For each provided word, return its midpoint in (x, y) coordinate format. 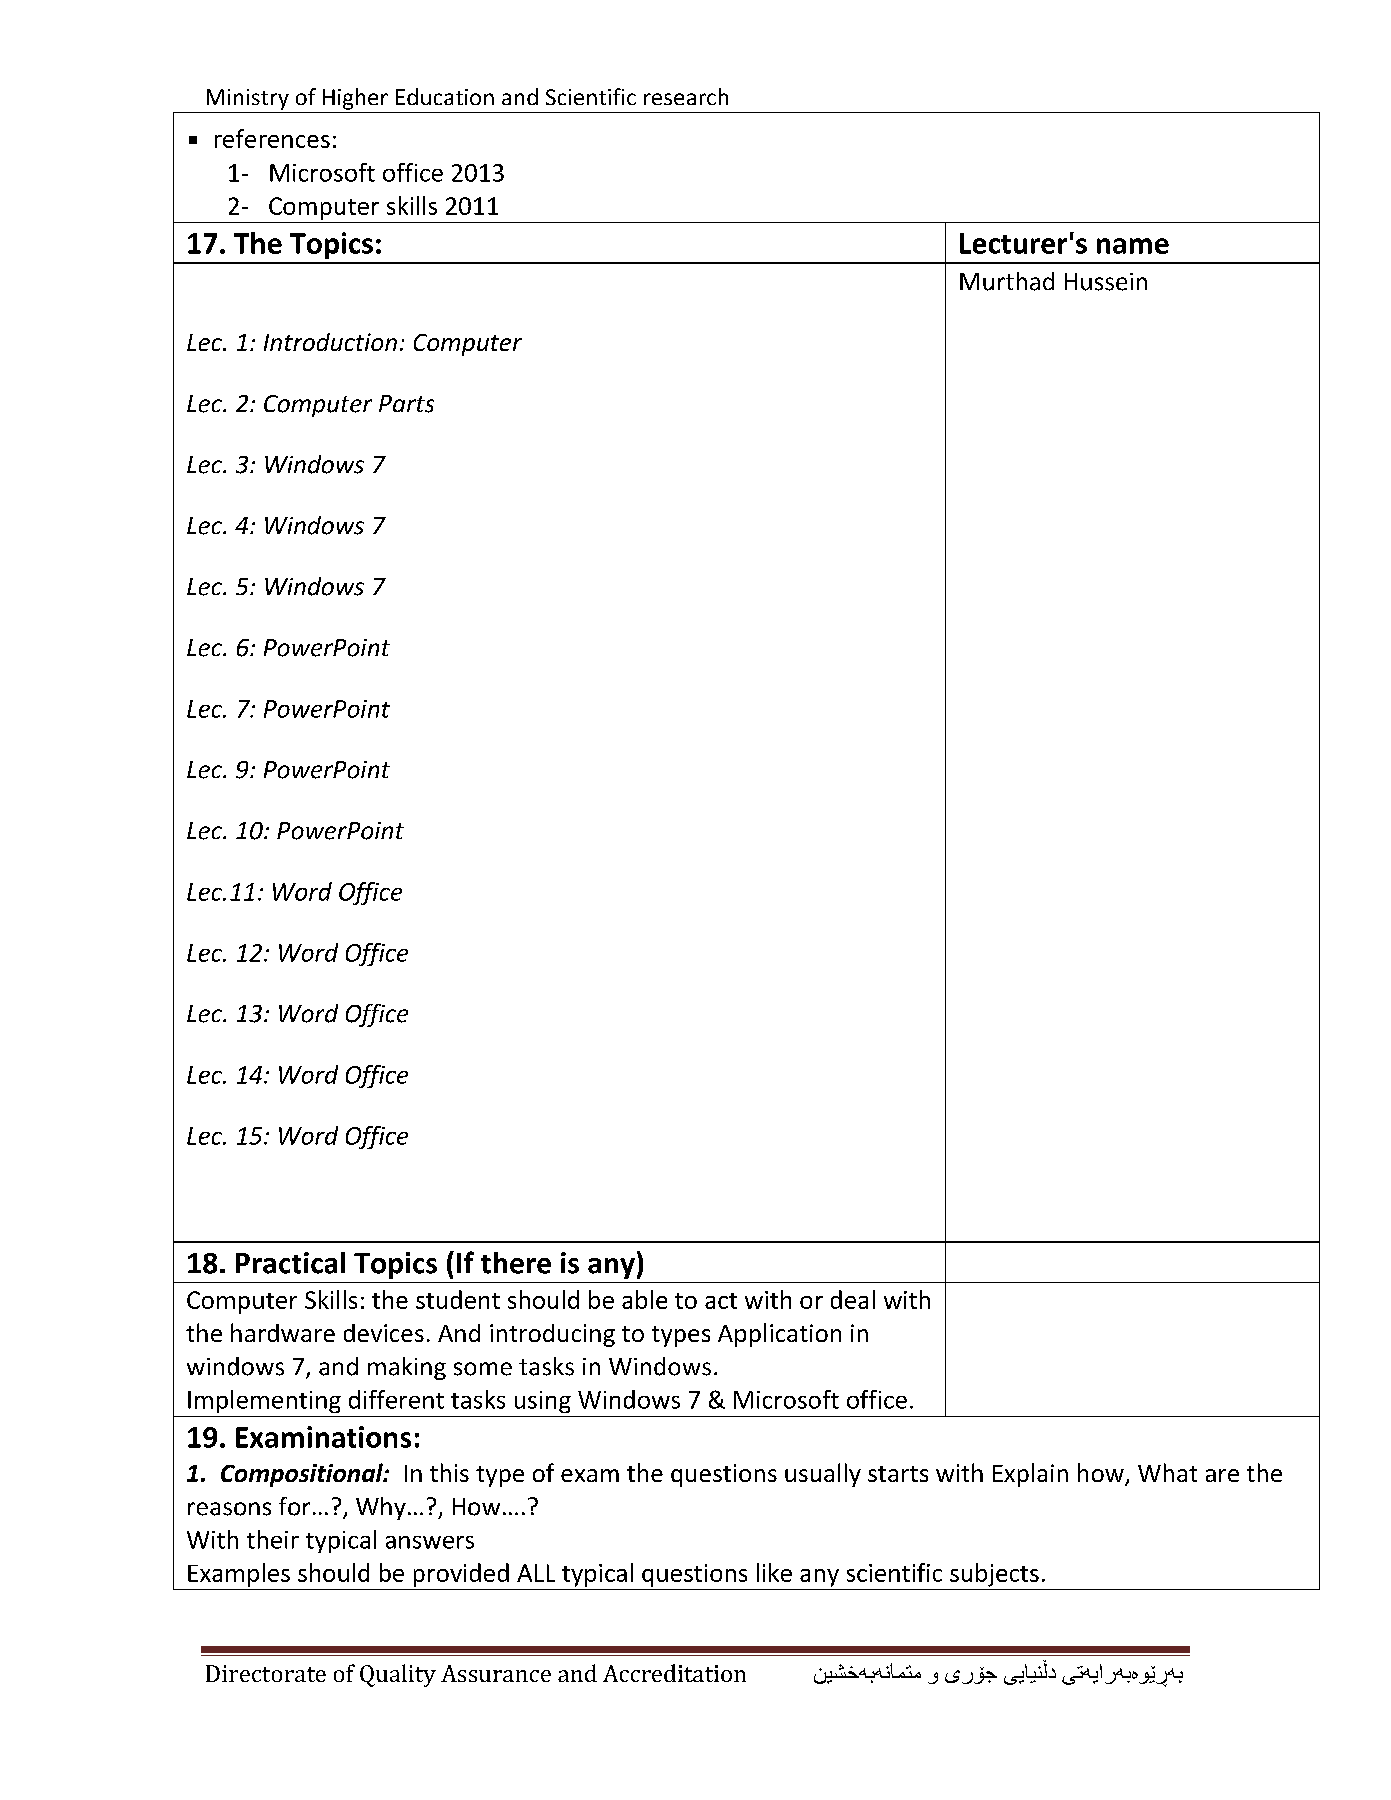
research (686, 96)
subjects (994, 1575)
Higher (355, 99)
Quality (398, 1675)
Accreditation (674, 1673)
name (1133, 246)
